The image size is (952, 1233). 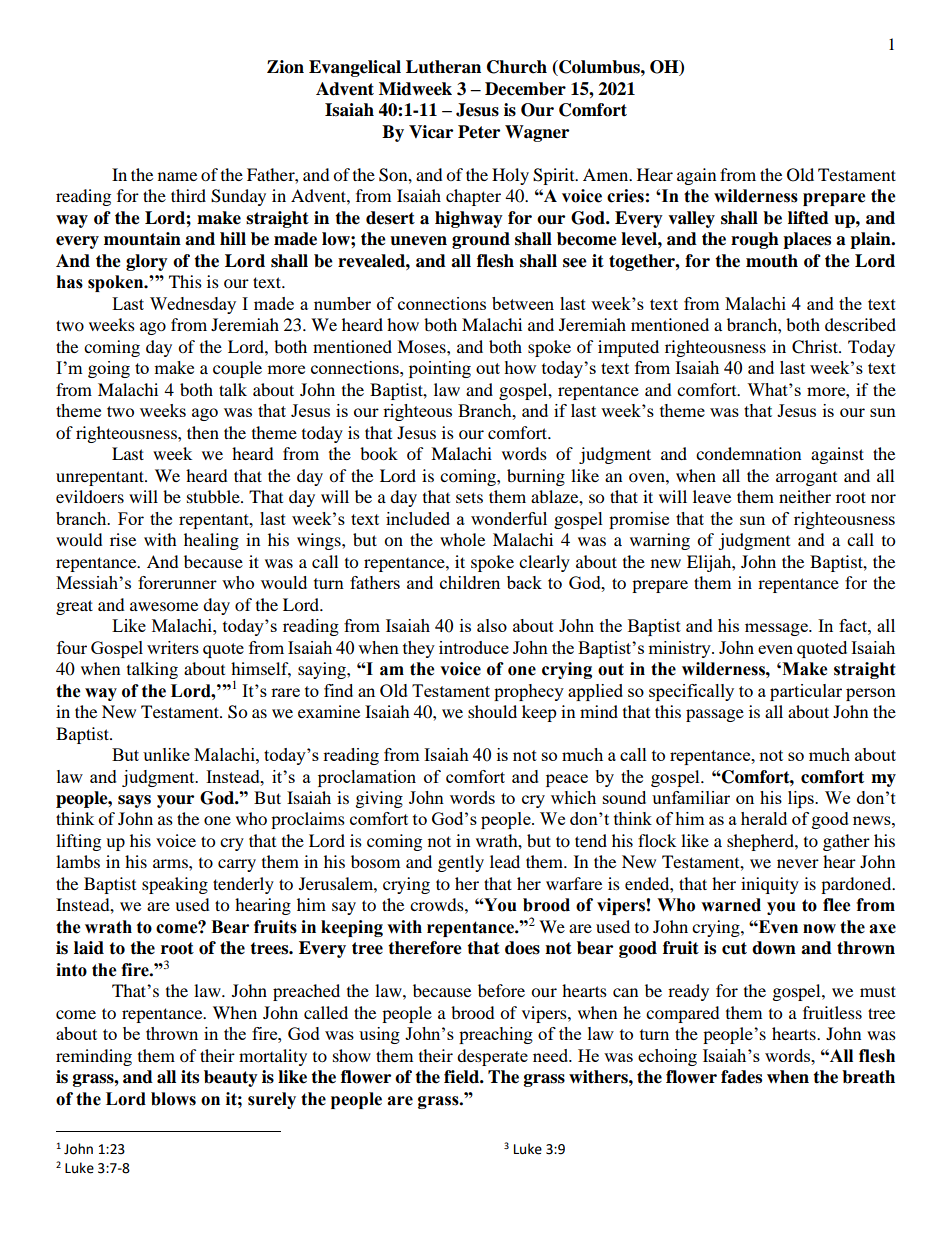 I want to click on Wednesday, so click(x=193, y=305).
